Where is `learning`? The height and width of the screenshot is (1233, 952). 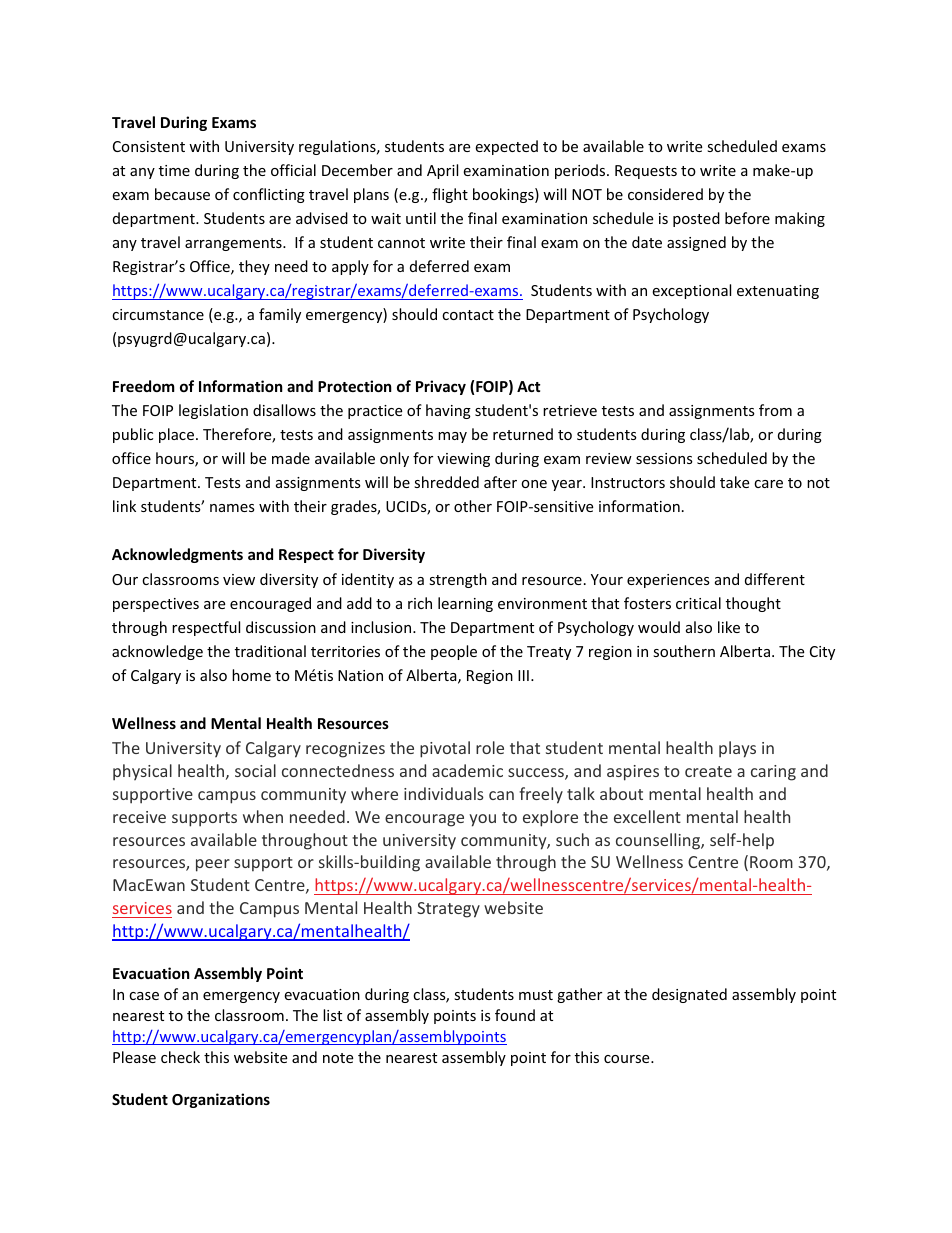 learning is located at coordinates (465, 604).
